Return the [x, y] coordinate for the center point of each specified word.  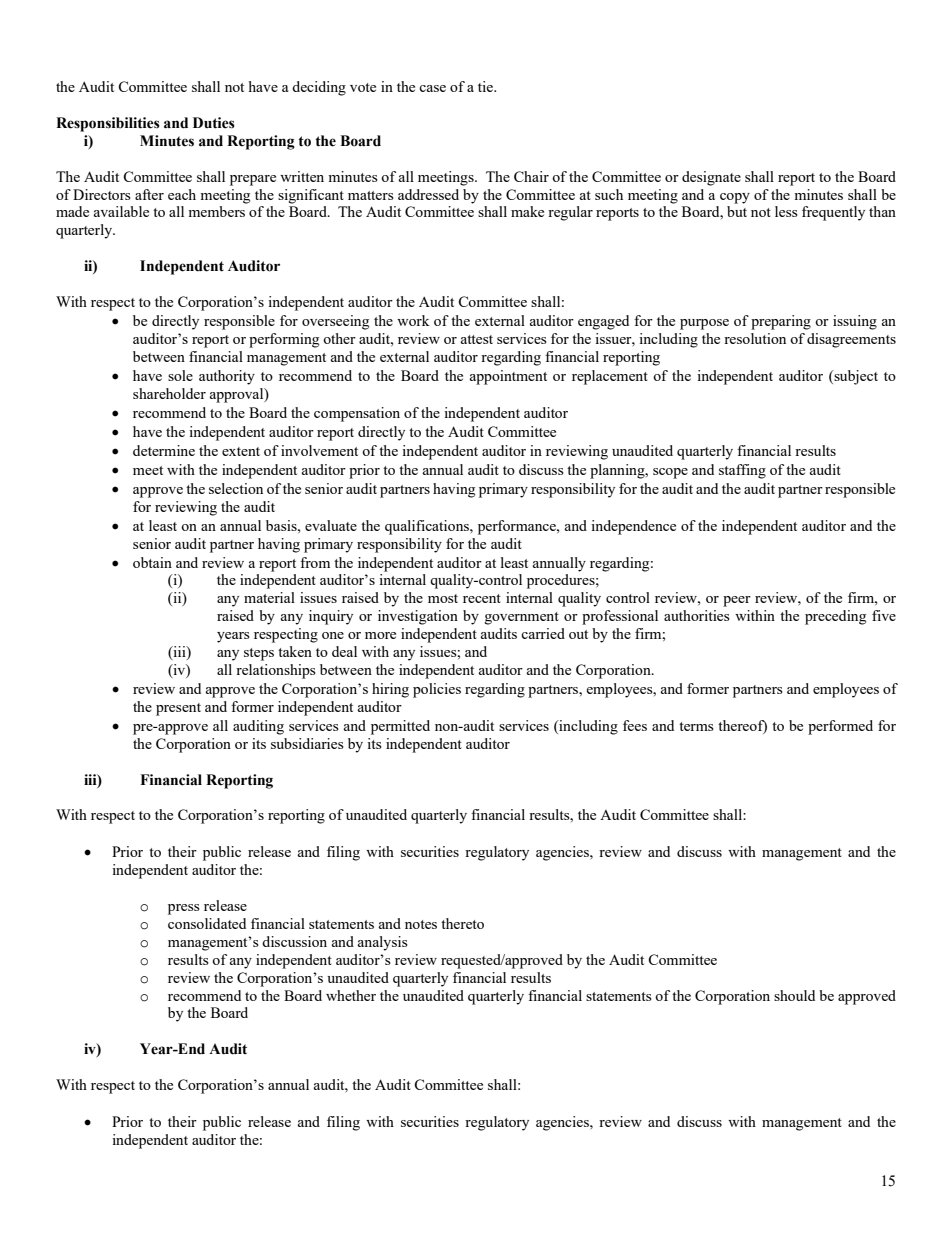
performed [840, 727]
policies [437, 690]
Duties [214, 123]
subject [855, 377]
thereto [462, 923]
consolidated [207, 923]
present [178, 709]
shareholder [169, 393]
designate [711, 178]
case [432, 88]
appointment [508, 377]
